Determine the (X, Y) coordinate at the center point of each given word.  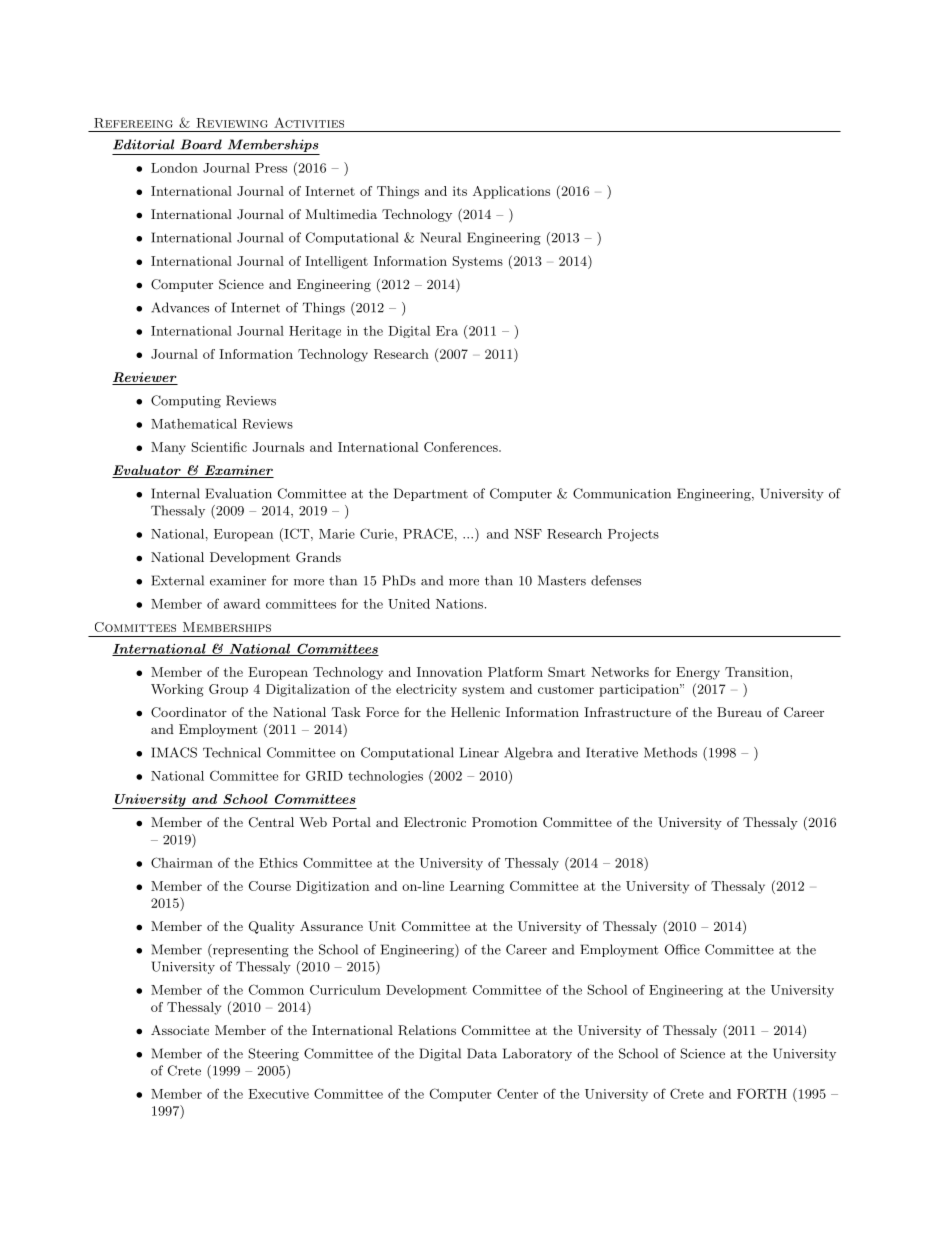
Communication (622, 493)
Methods (670, 752)
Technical (232, 752)
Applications (511, 192)
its (460, 191)
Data (482, 1053)
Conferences (462, 447)
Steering (273, 1054)
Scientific (219, 447)
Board (201, 144)
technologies (385, 777)
